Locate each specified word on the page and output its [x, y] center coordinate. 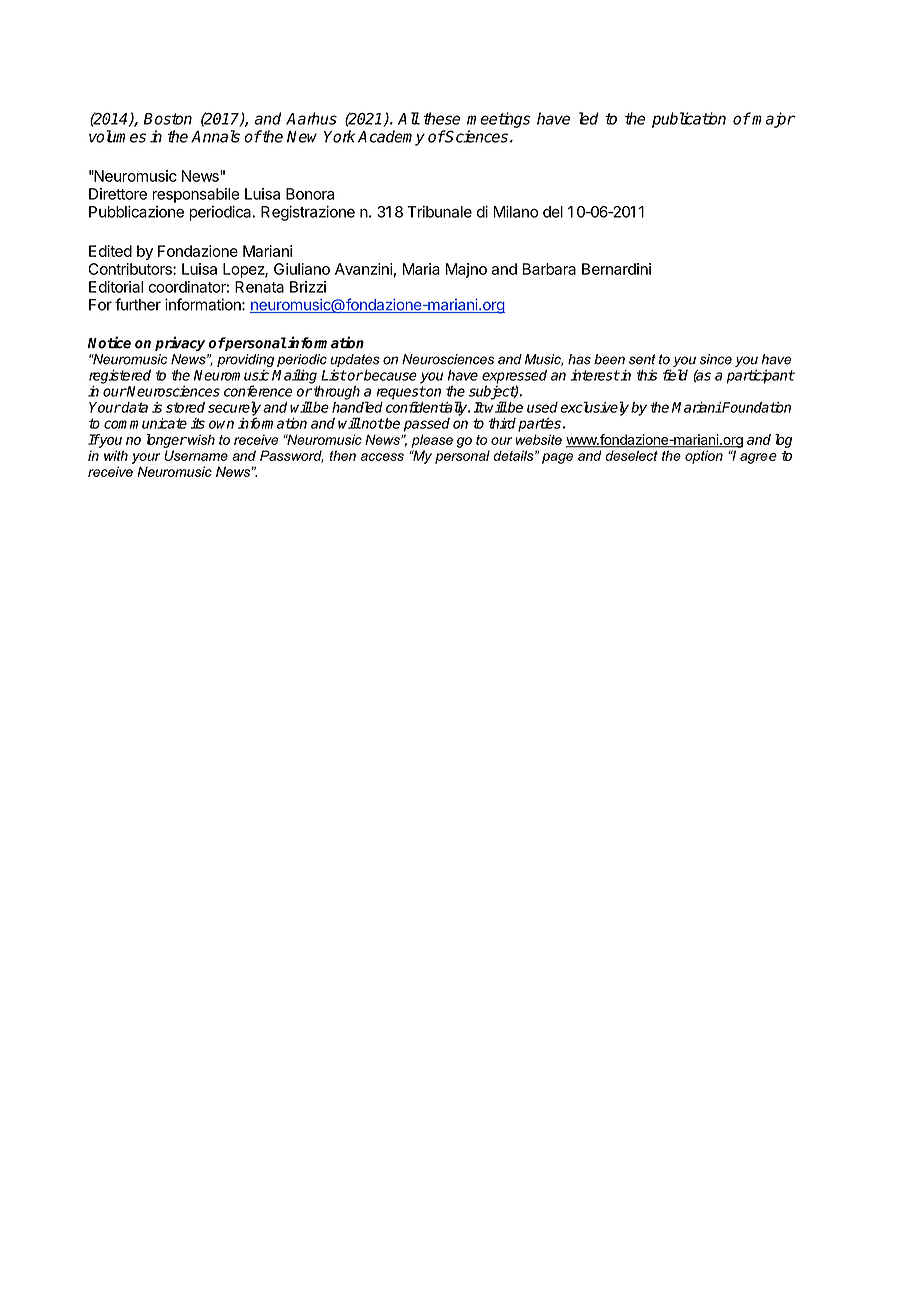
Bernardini [616, 269]
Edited [110, 251]
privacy [180, 343]
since [716, 359]
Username [196, 455]
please [432, 441]
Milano [515, 211]
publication [689, 120]
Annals [215, 136]
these [441, 118]
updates [355, 360]
